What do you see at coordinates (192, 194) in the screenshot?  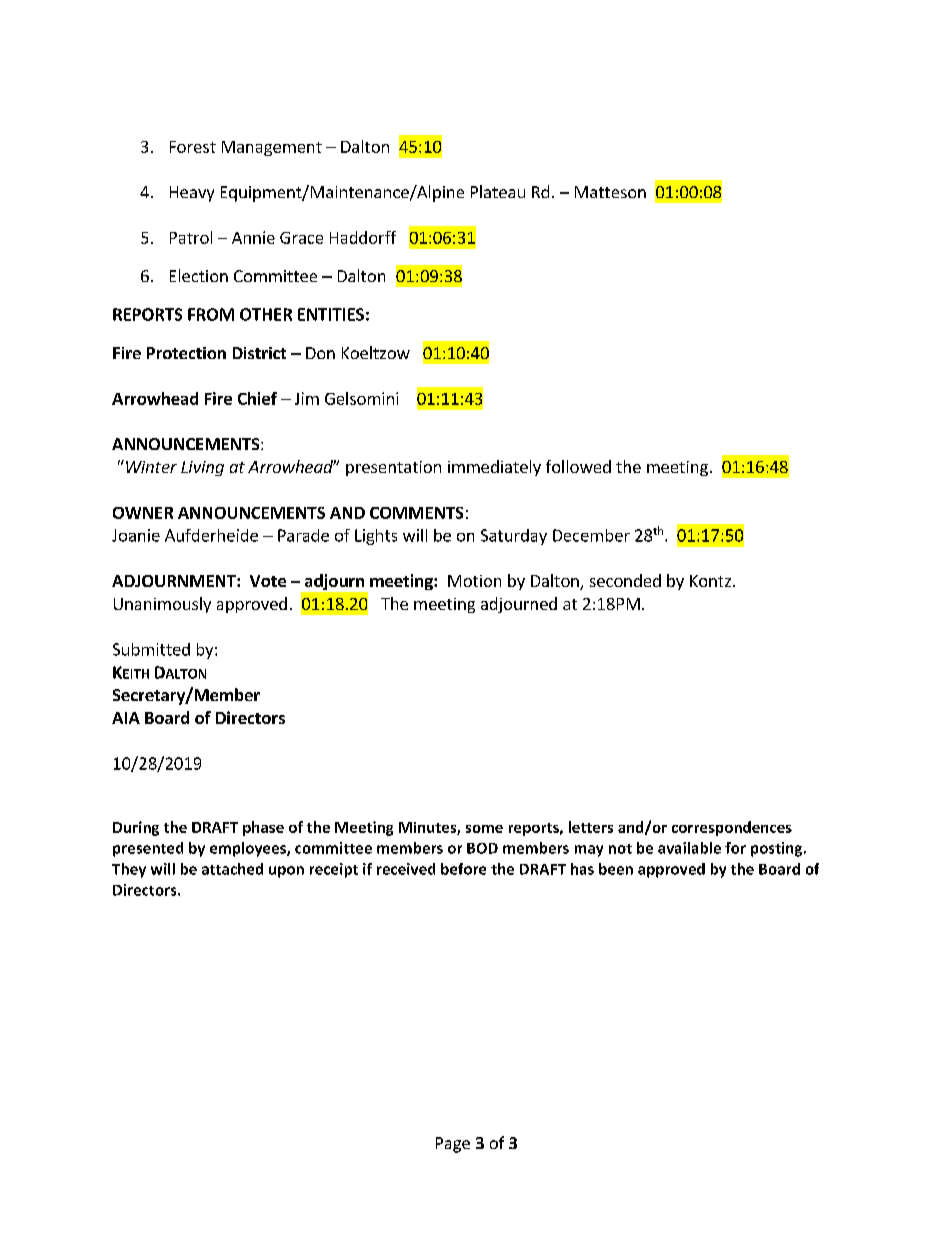 I see `Heavy` at bounding box center [192, 194].
